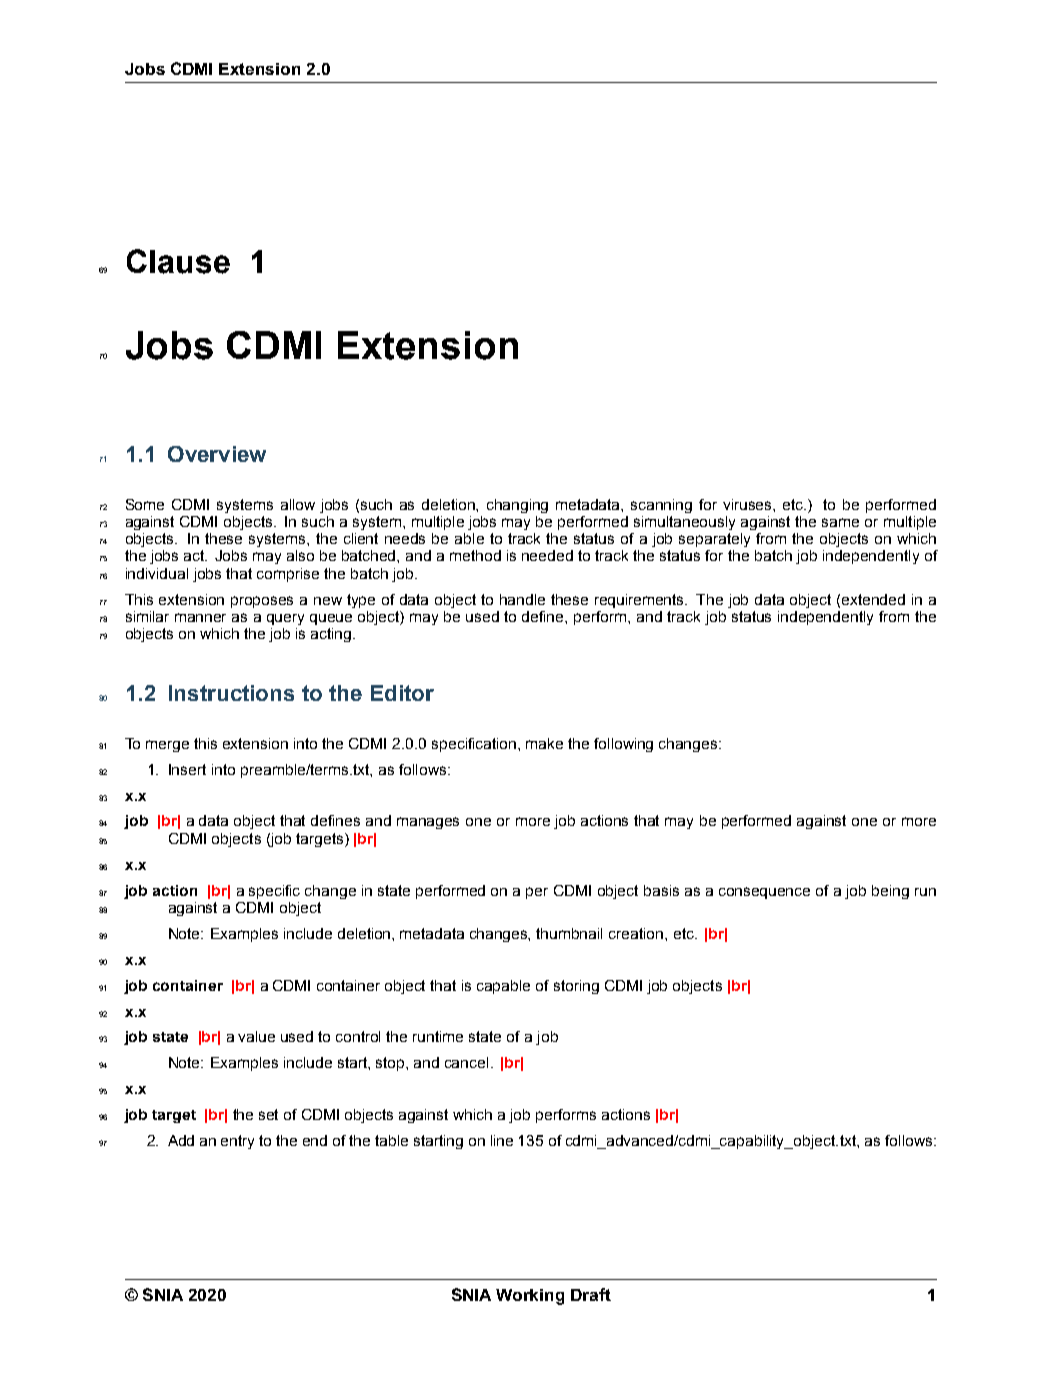 The image size is (1062, 1374). Describe the element at coordinates (517, 506) in the image. I see `changing` at that location.
